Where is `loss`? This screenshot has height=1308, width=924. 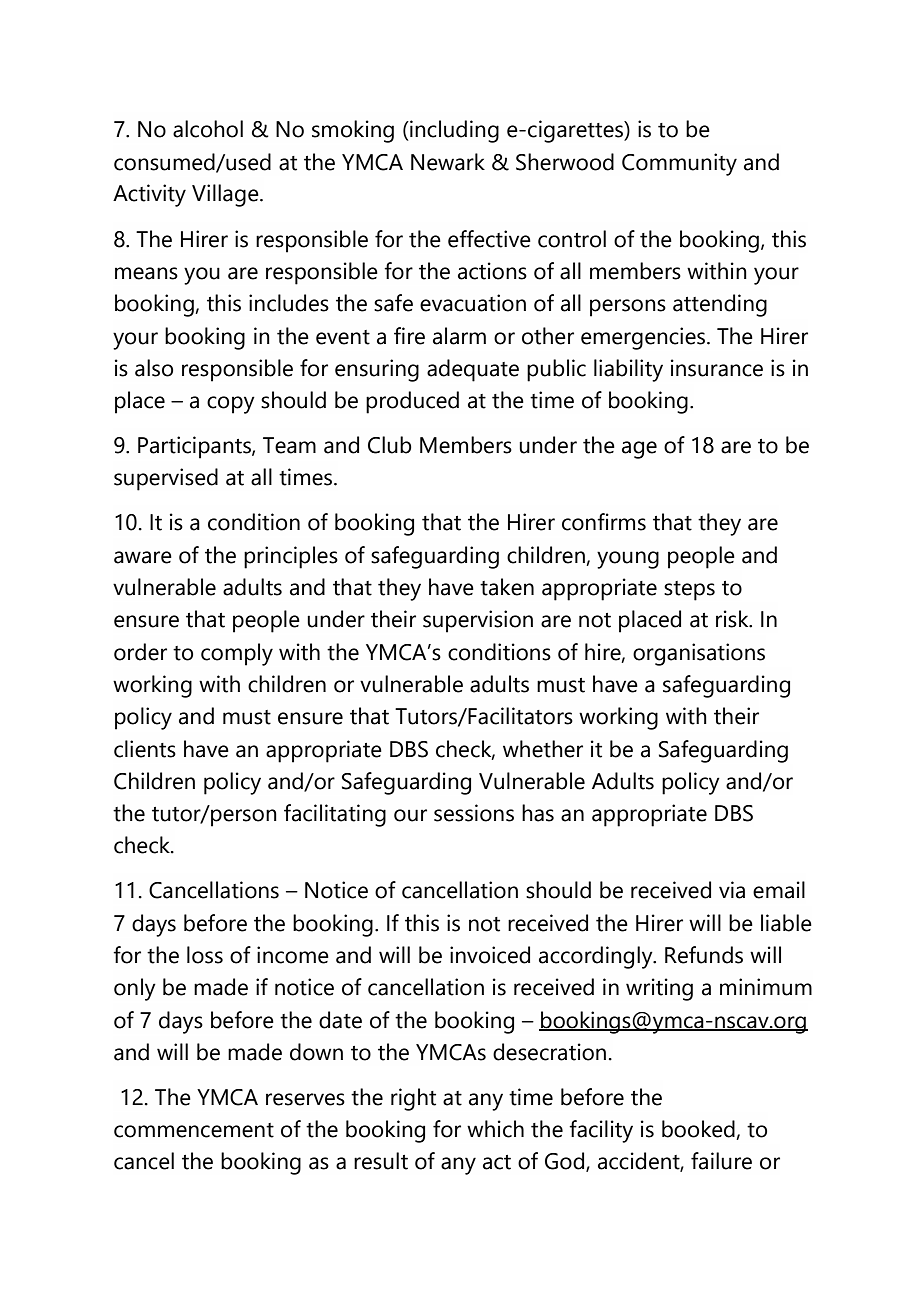 loss is located at coordinates (205, 955).
